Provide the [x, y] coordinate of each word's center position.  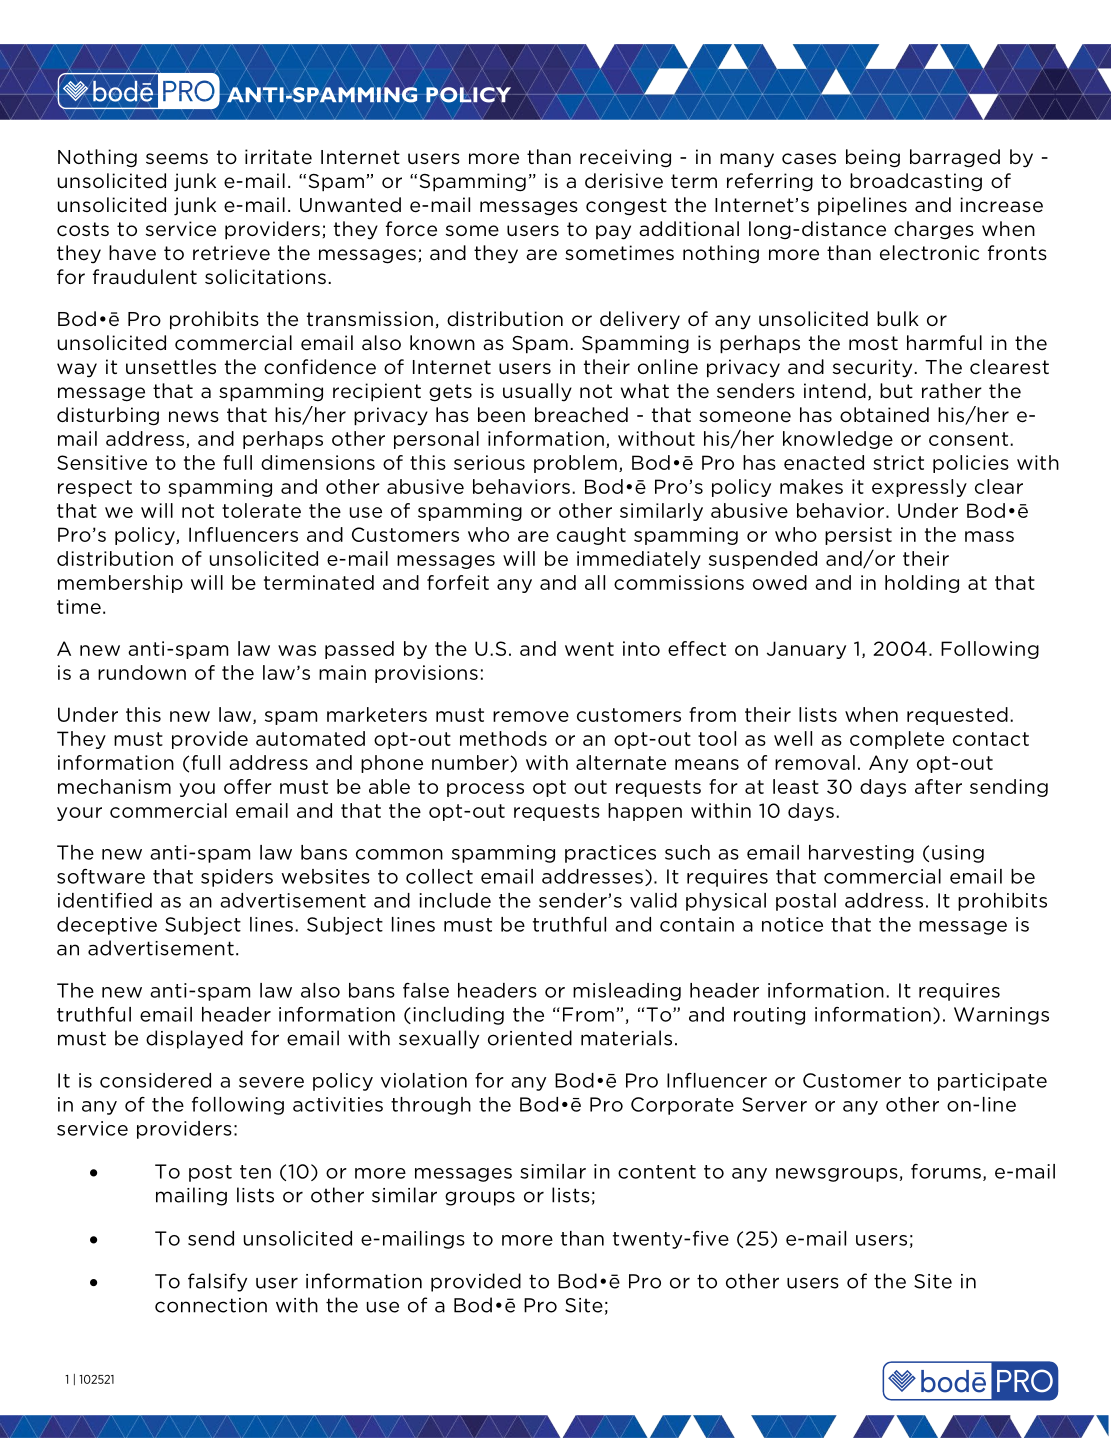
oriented [530, 1038]
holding [922, 584]
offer [248, 786]
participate [992, 1082]
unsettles [171, 367]
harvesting [861, 854]
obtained [884, 415]
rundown [142, 672]
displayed [194, 1039]
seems [177, 158]
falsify [217, 1282]
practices [610, 854]
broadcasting [916, 182]
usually [537, 392]
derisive [624, 181]
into [641, 648]
